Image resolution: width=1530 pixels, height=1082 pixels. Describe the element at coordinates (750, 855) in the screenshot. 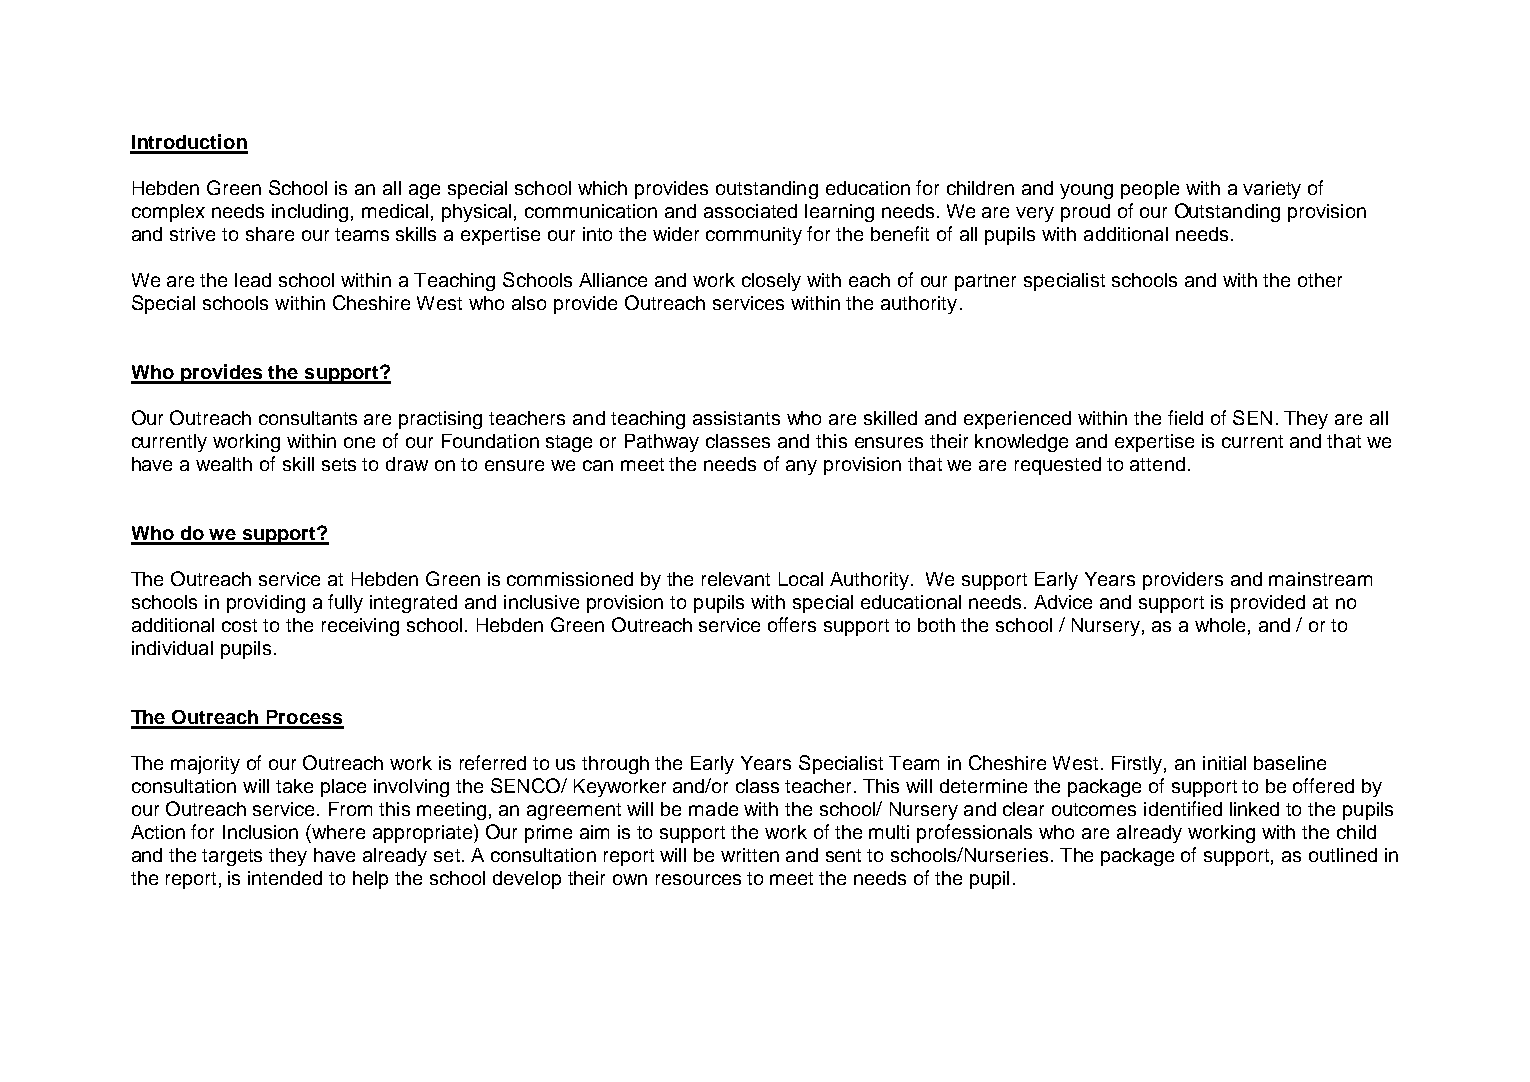

I see `written` at that location.
